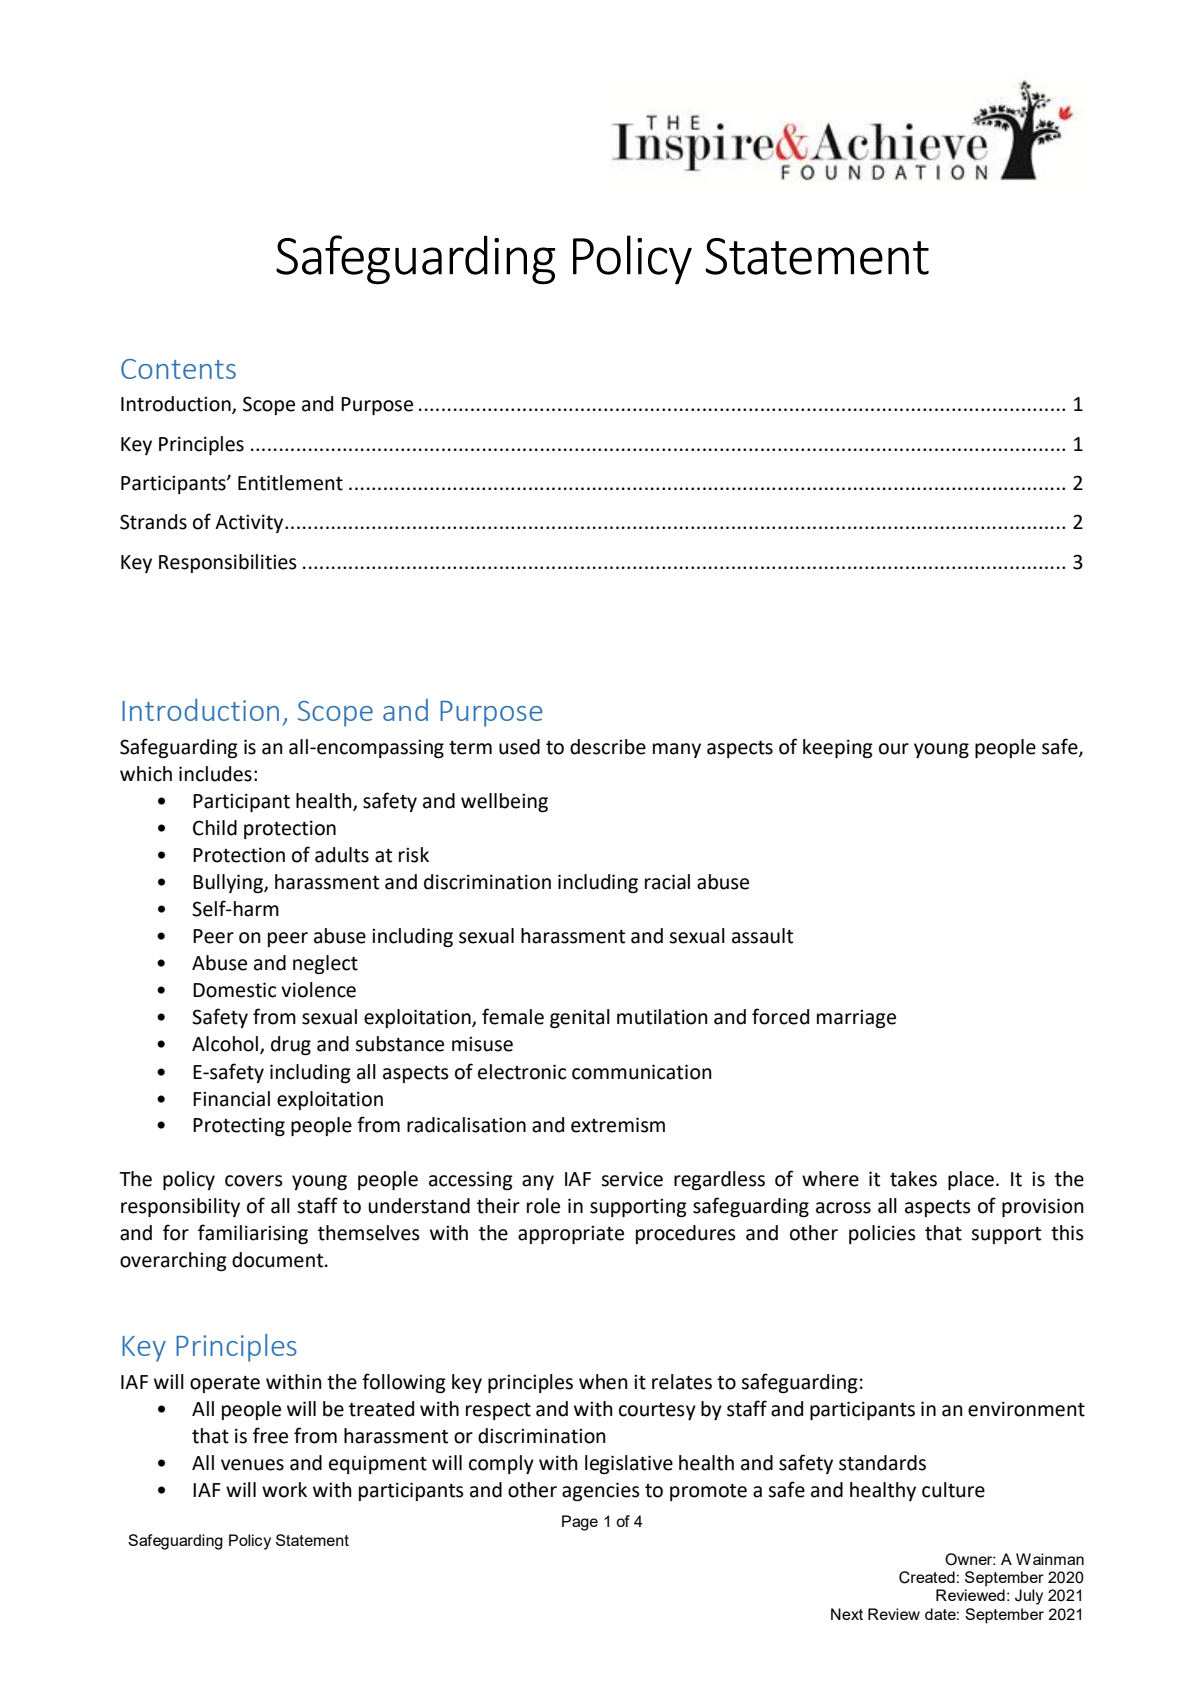  I want to click on Contents, so click(178, 369).
